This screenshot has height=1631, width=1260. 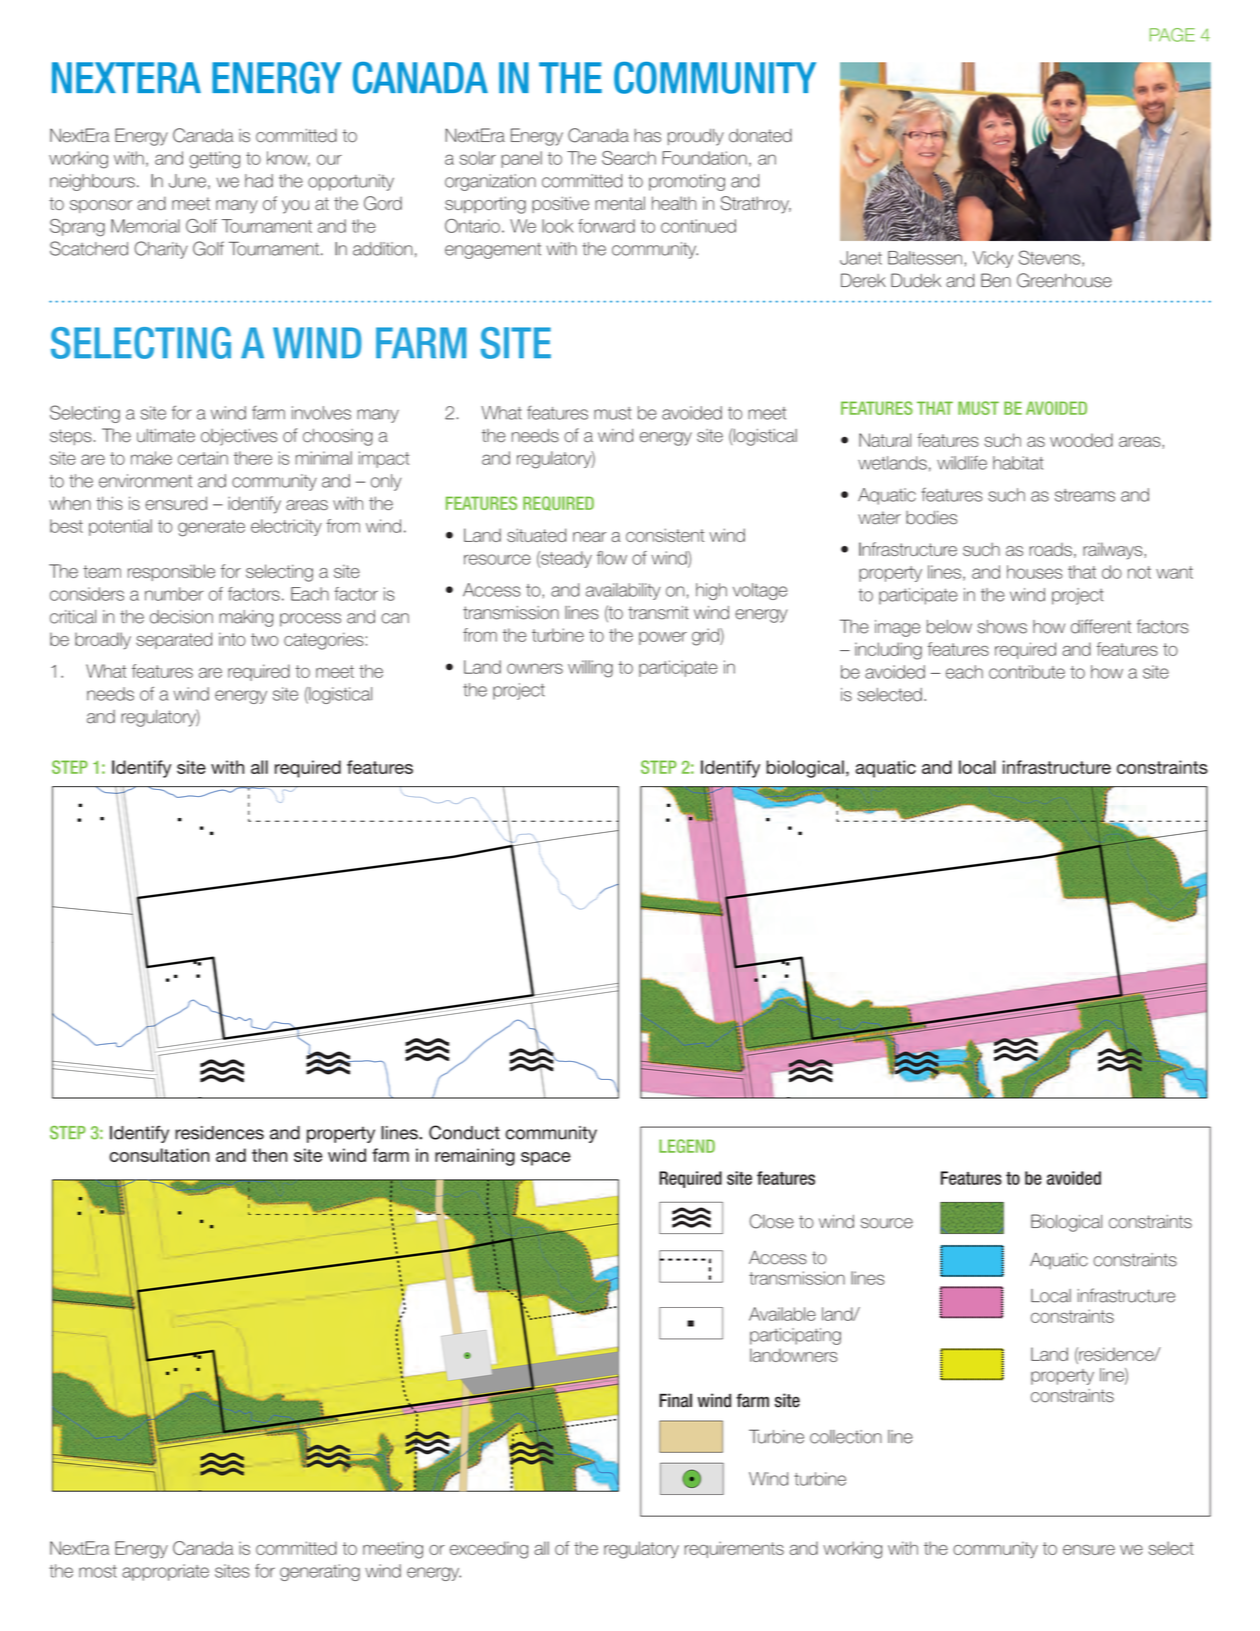 What do you see at coordinates (1034, 572) in the screenshot?
I see `houses` at bounding box center [1034, 572].
